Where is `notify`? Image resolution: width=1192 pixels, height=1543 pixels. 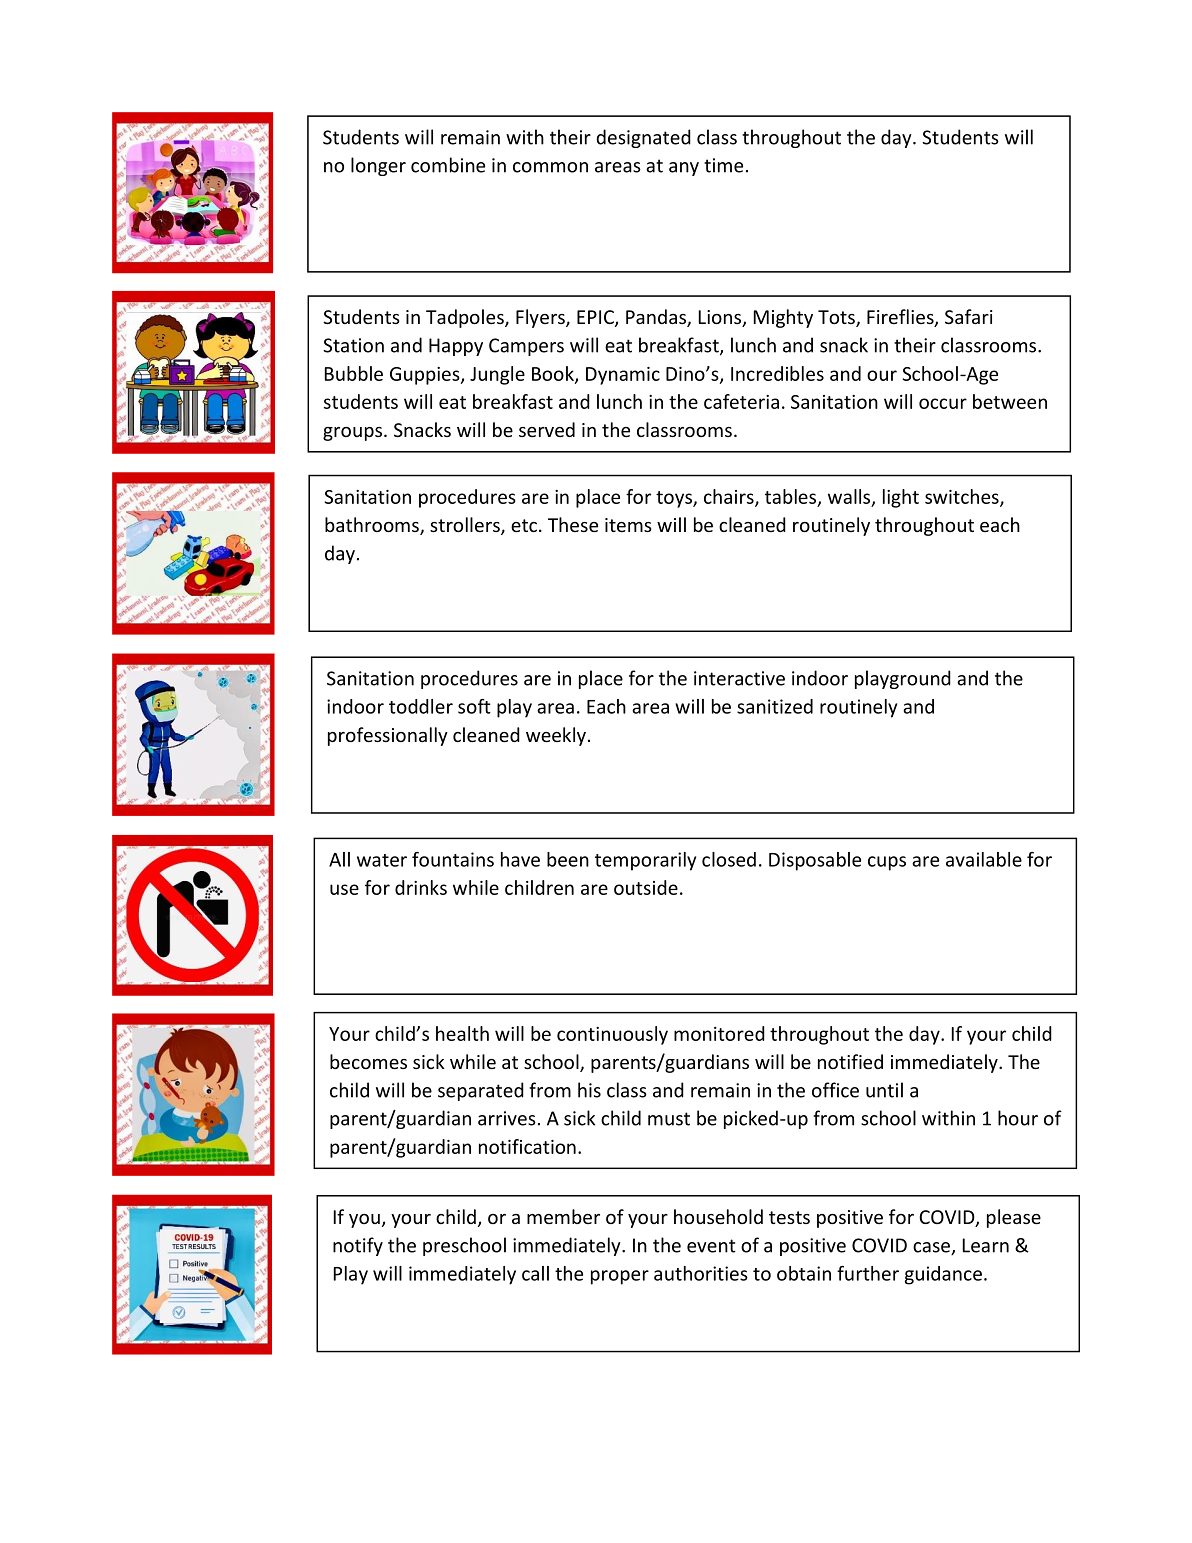
notify is located at coordinates (358, 1246).
